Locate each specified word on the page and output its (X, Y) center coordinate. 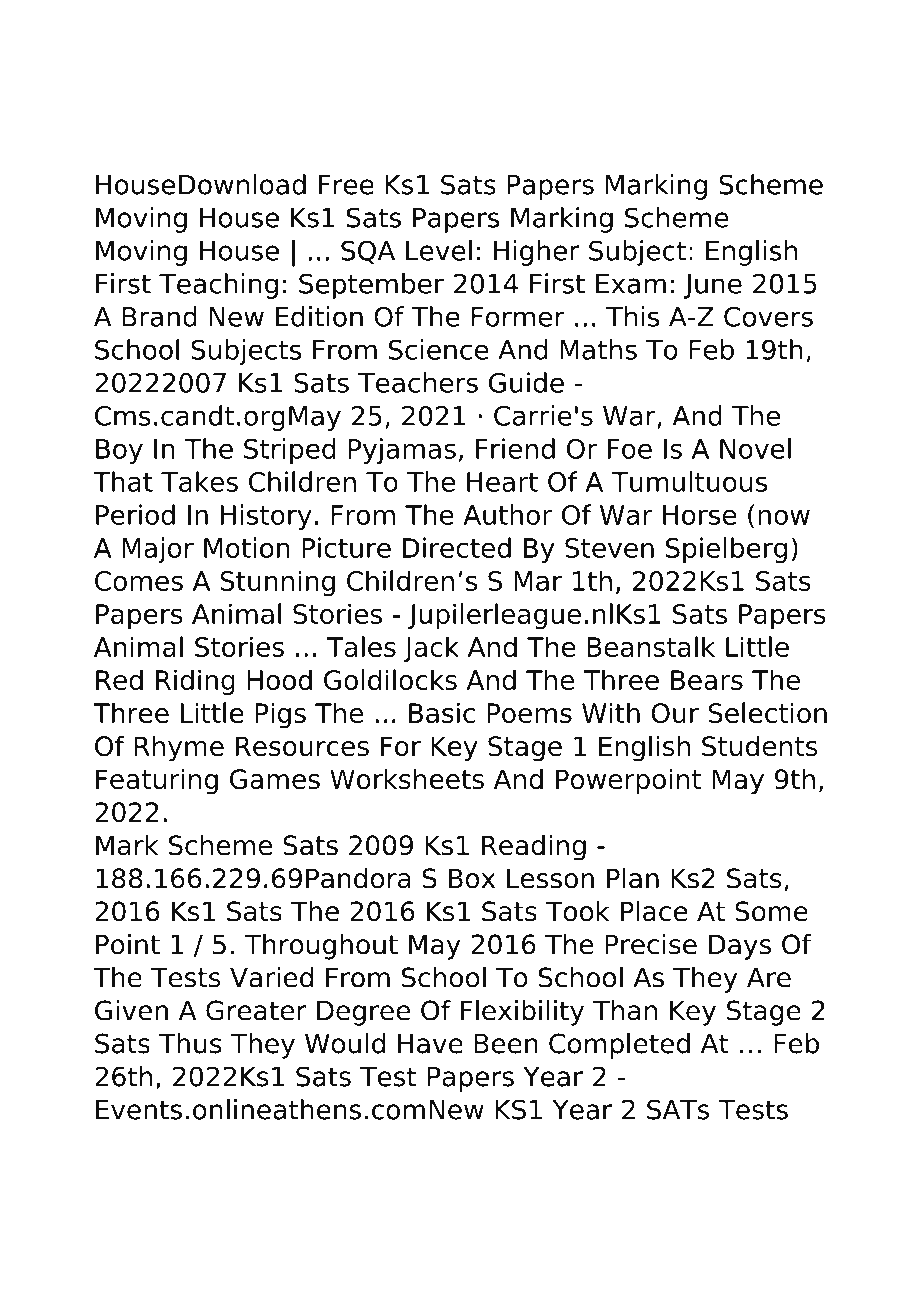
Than (625, 1010)
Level (439, 250)
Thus (190, 1043)
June (713, 286)
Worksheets (407, 779)
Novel (755, 448)
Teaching (218, 286)
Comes (139, 581)
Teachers (418, 382)
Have (430, 1044)
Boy (119, 451)
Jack (431, 649)
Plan (633, 878)
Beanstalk (651, 646)
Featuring (157, 781)
